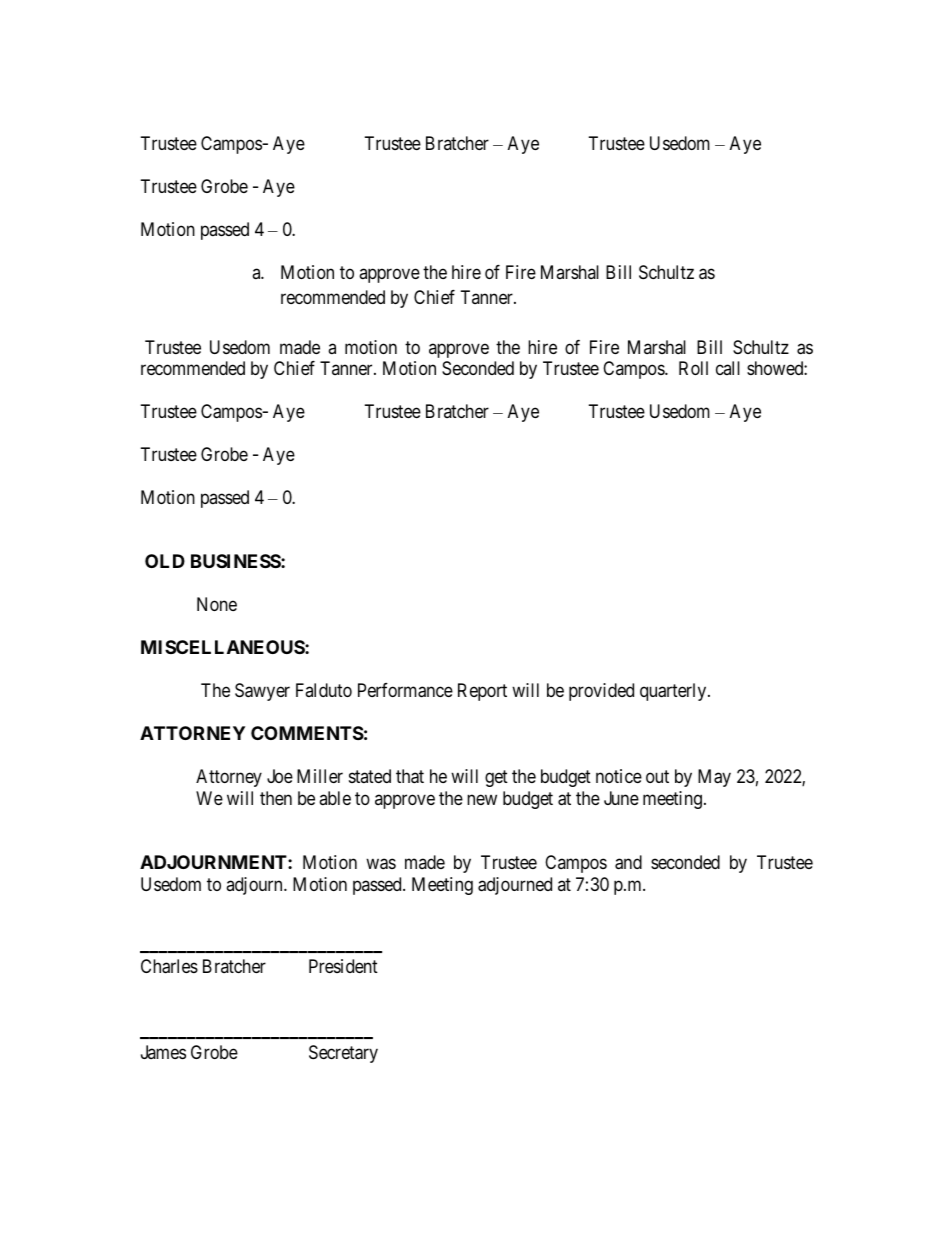 The image size is (952, 1233). I want to click on James, so click(163, 1052).
